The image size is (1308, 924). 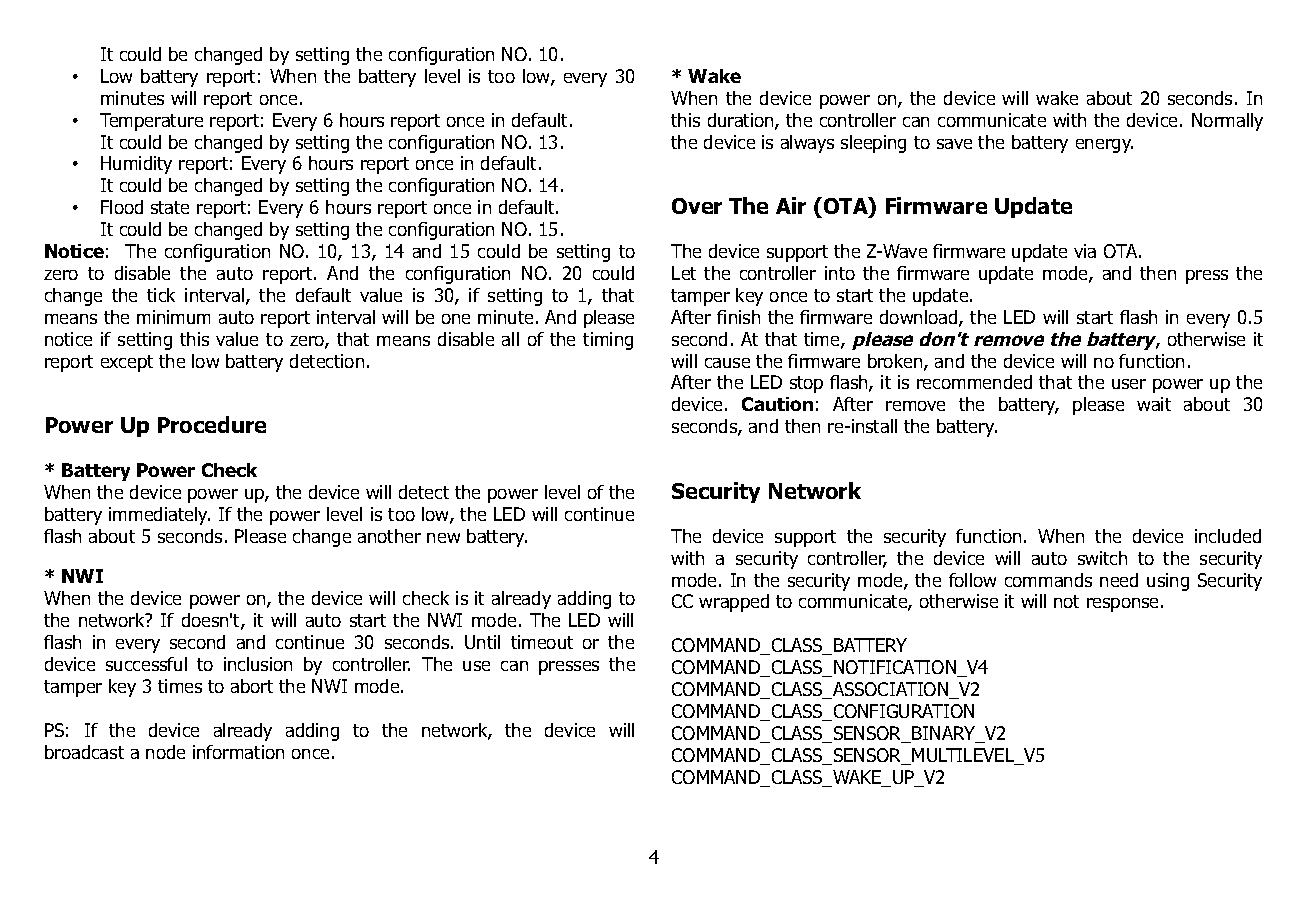 I want to click on another, so click(x=389, y=536).
